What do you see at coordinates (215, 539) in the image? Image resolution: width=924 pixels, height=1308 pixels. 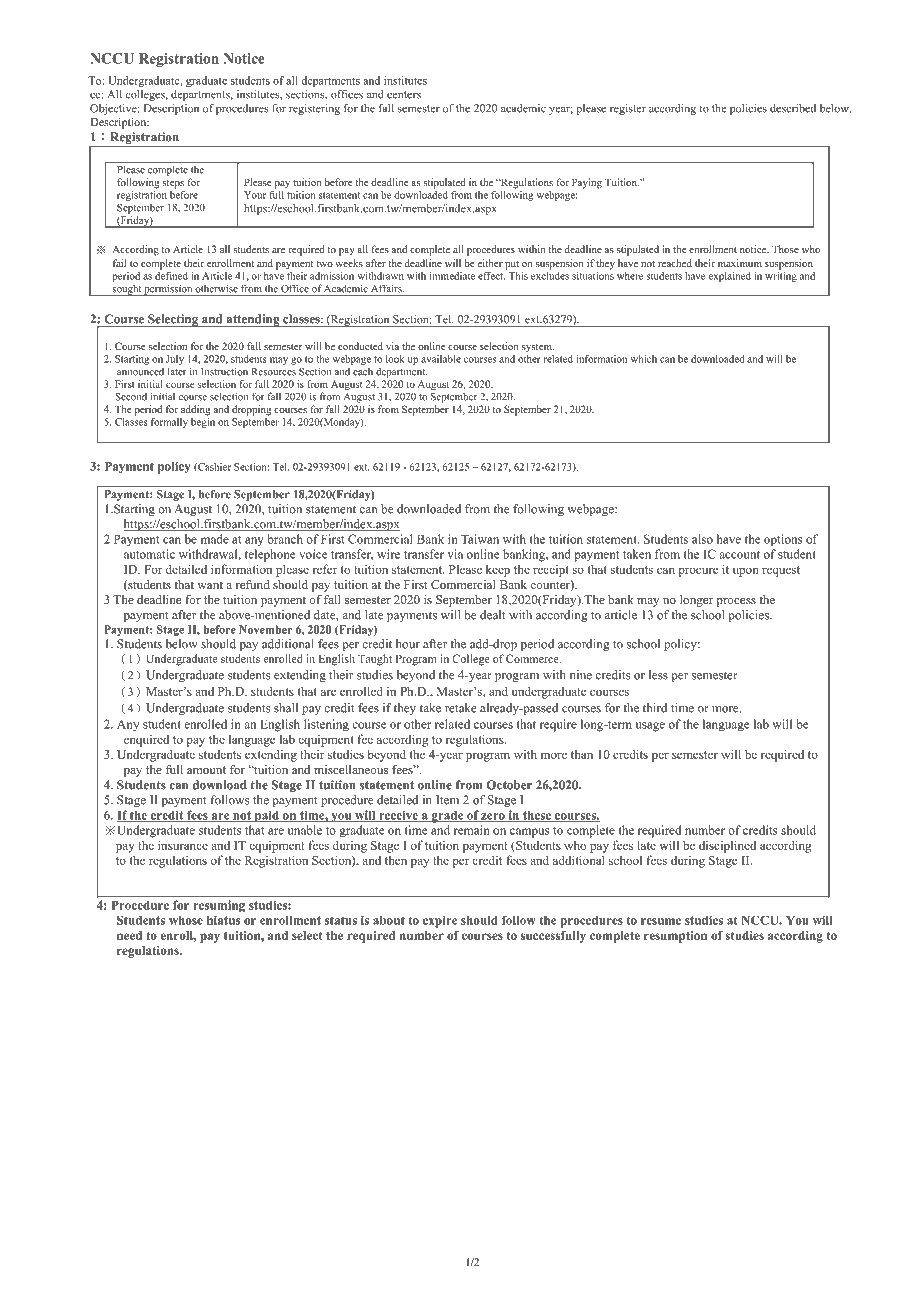 I see `made` at bounding box center [215, 539].
